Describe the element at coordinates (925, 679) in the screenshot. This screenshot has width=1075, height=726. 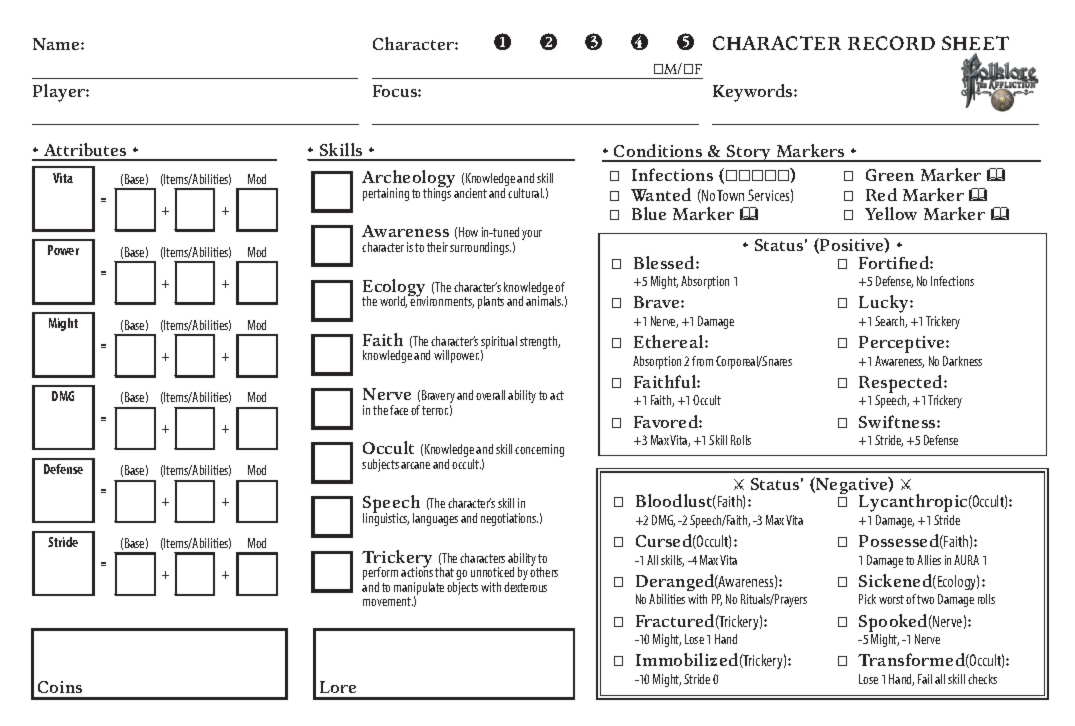
I see `Fail` at that location.
